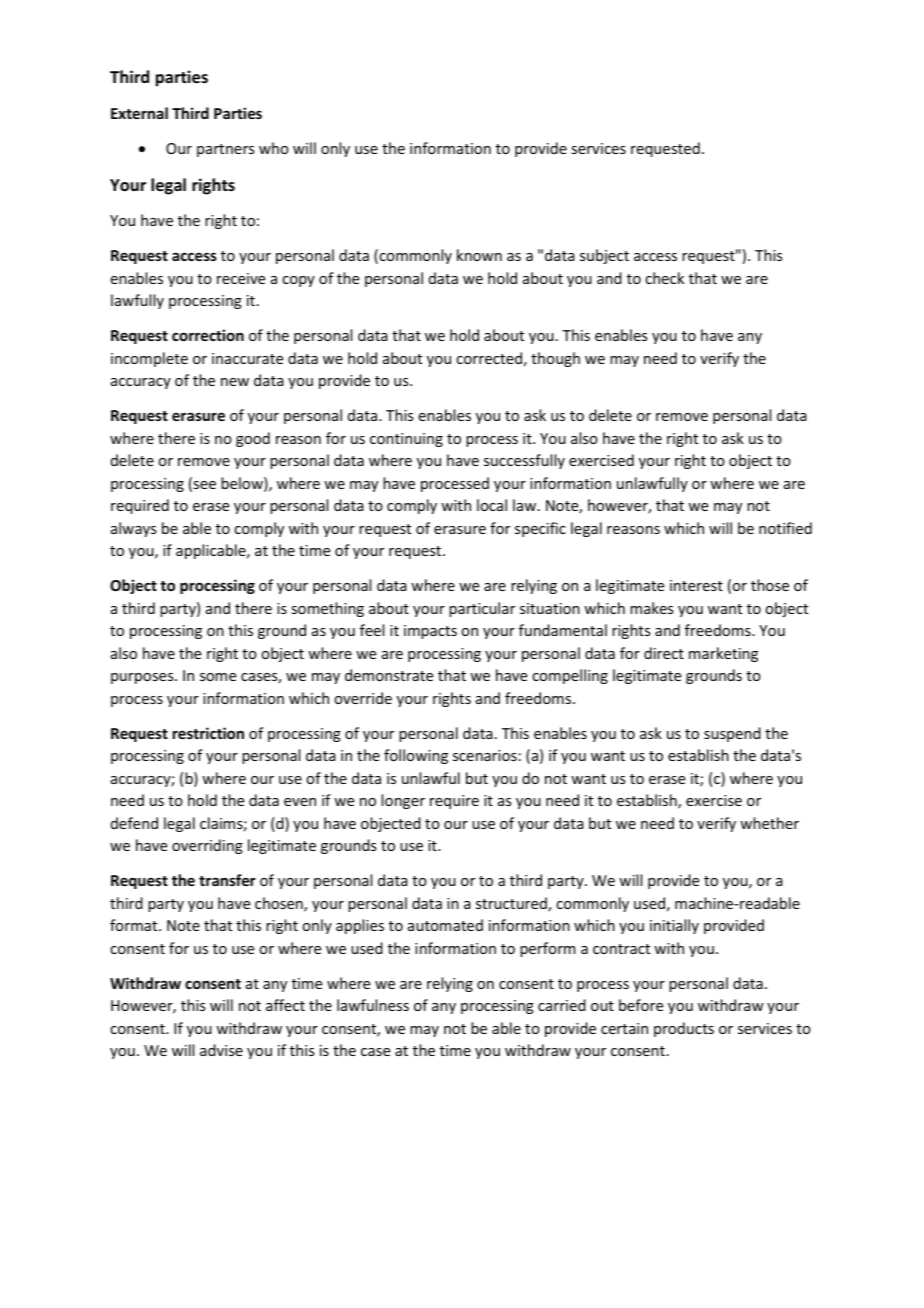 Image resolution: width=924 pixels, height=1308 pixels. I want to click on advise, so click(221, 1050).
